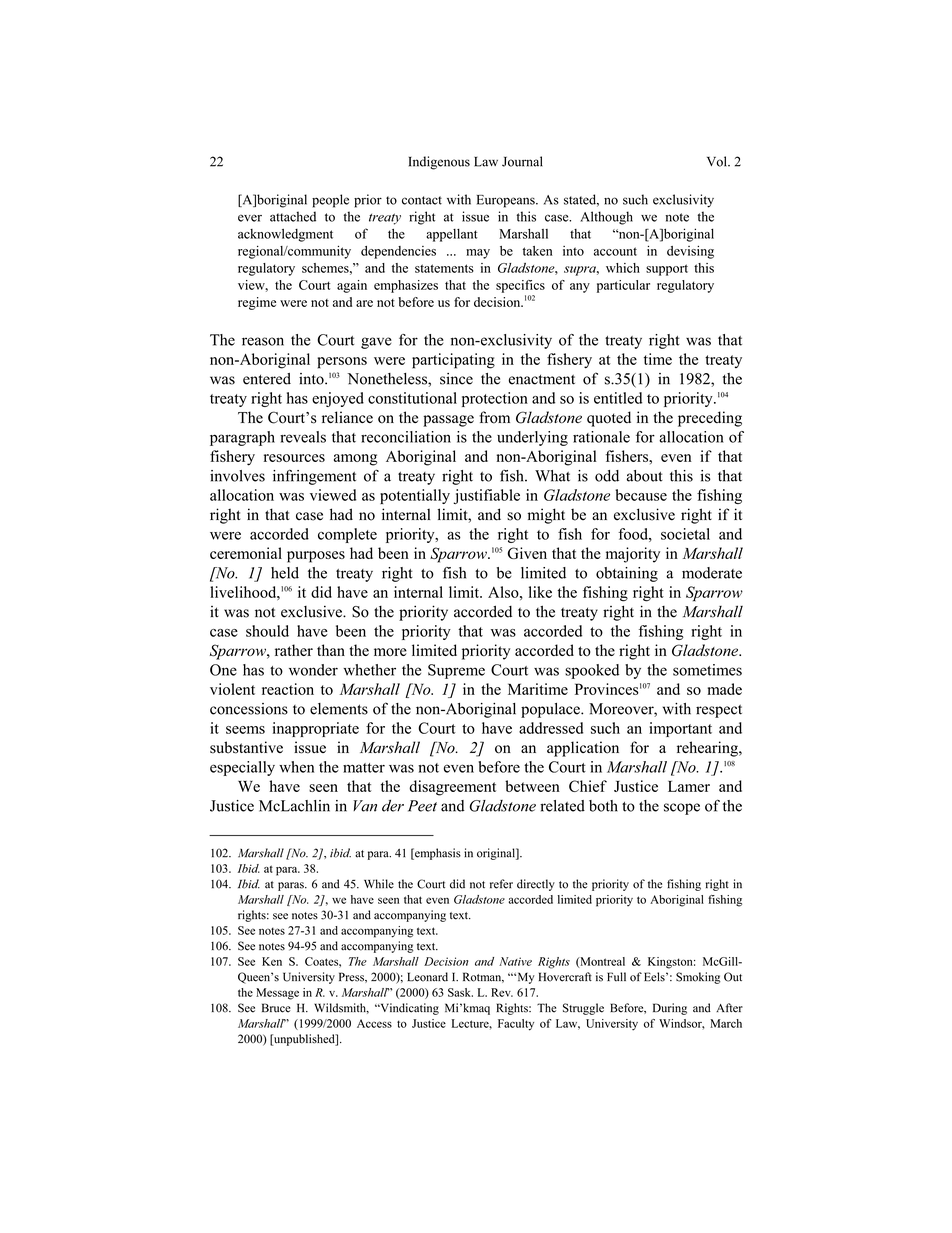 This image has width=952, height=1233. What do you see at coordinates (285, 573) in the image?
I see `held` at bounding box center [285, 573].
